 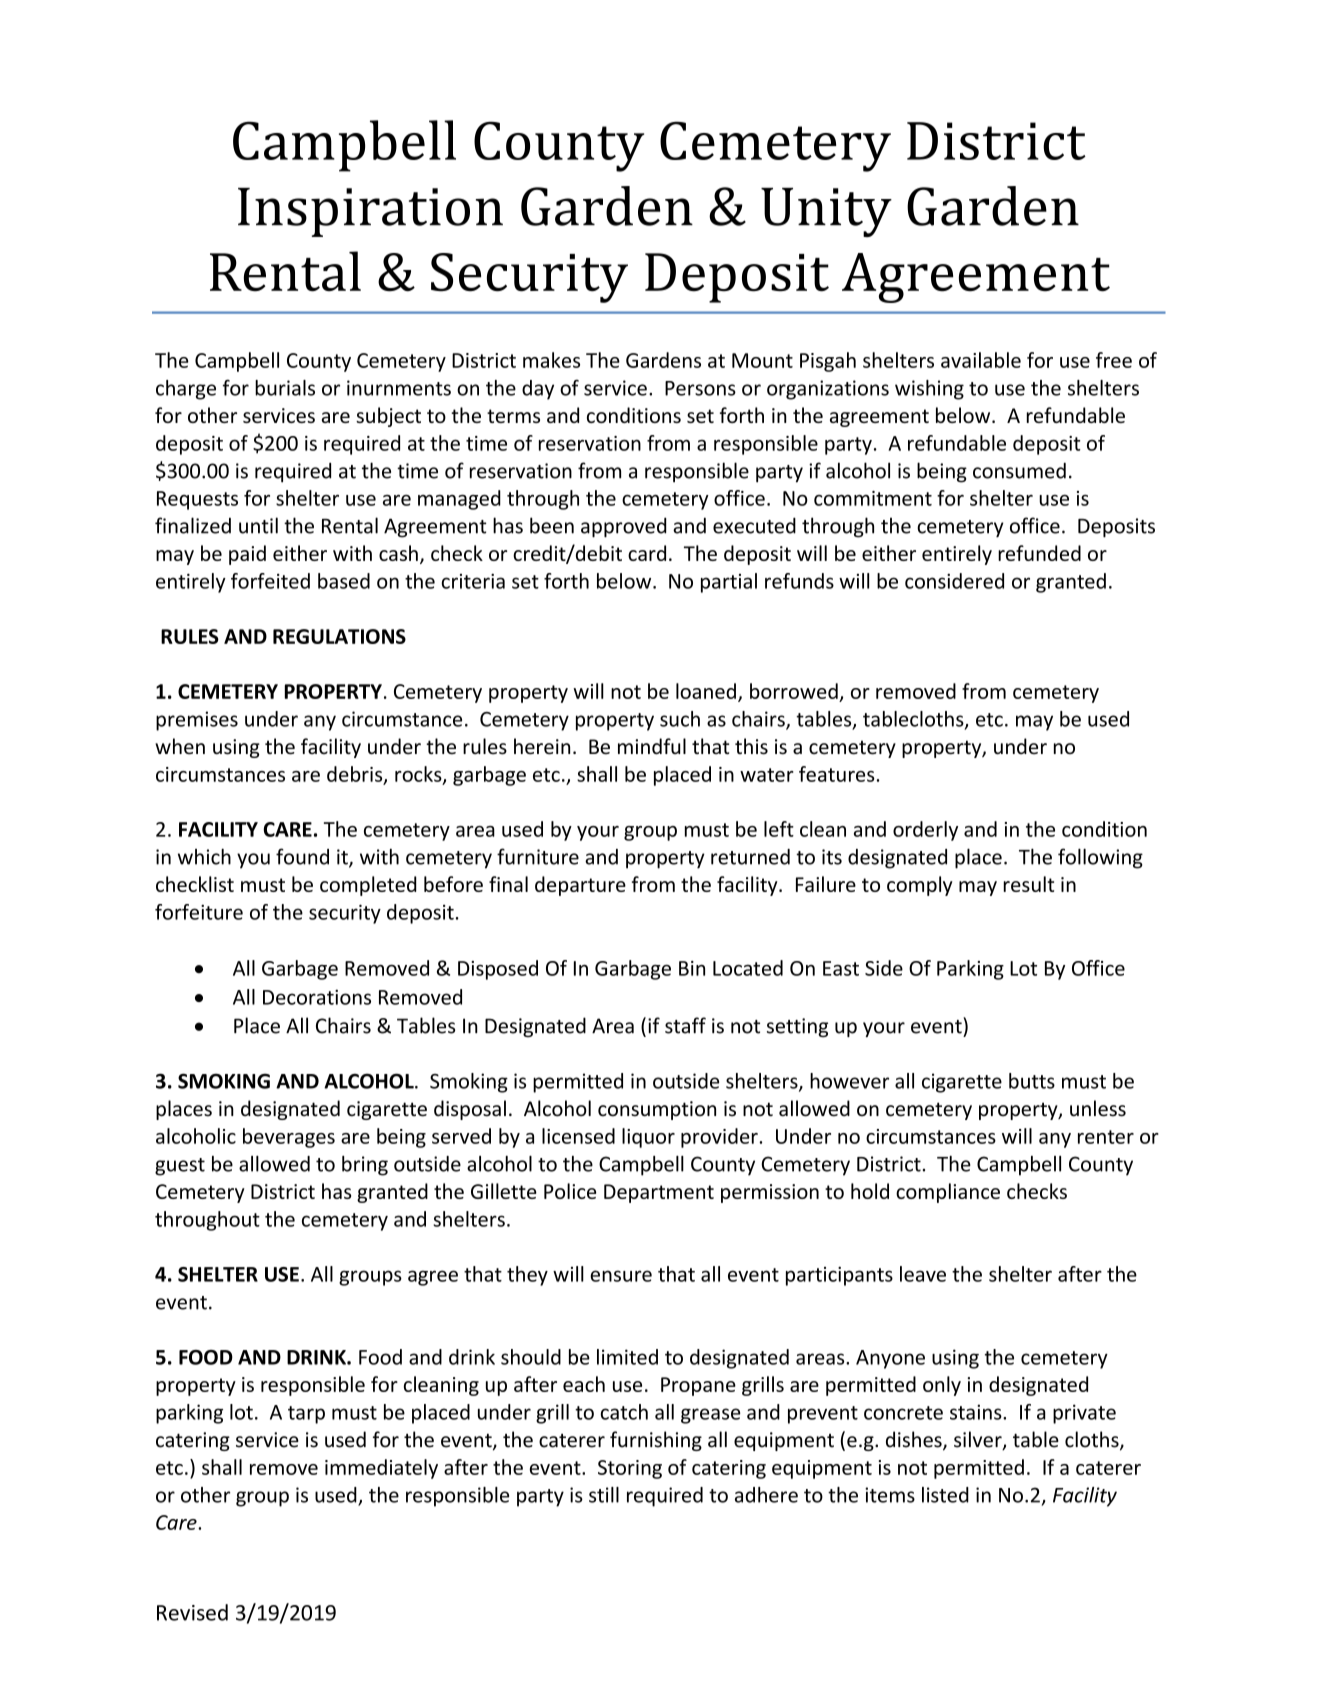 I want to click on available, so click(x=981, y=360).
